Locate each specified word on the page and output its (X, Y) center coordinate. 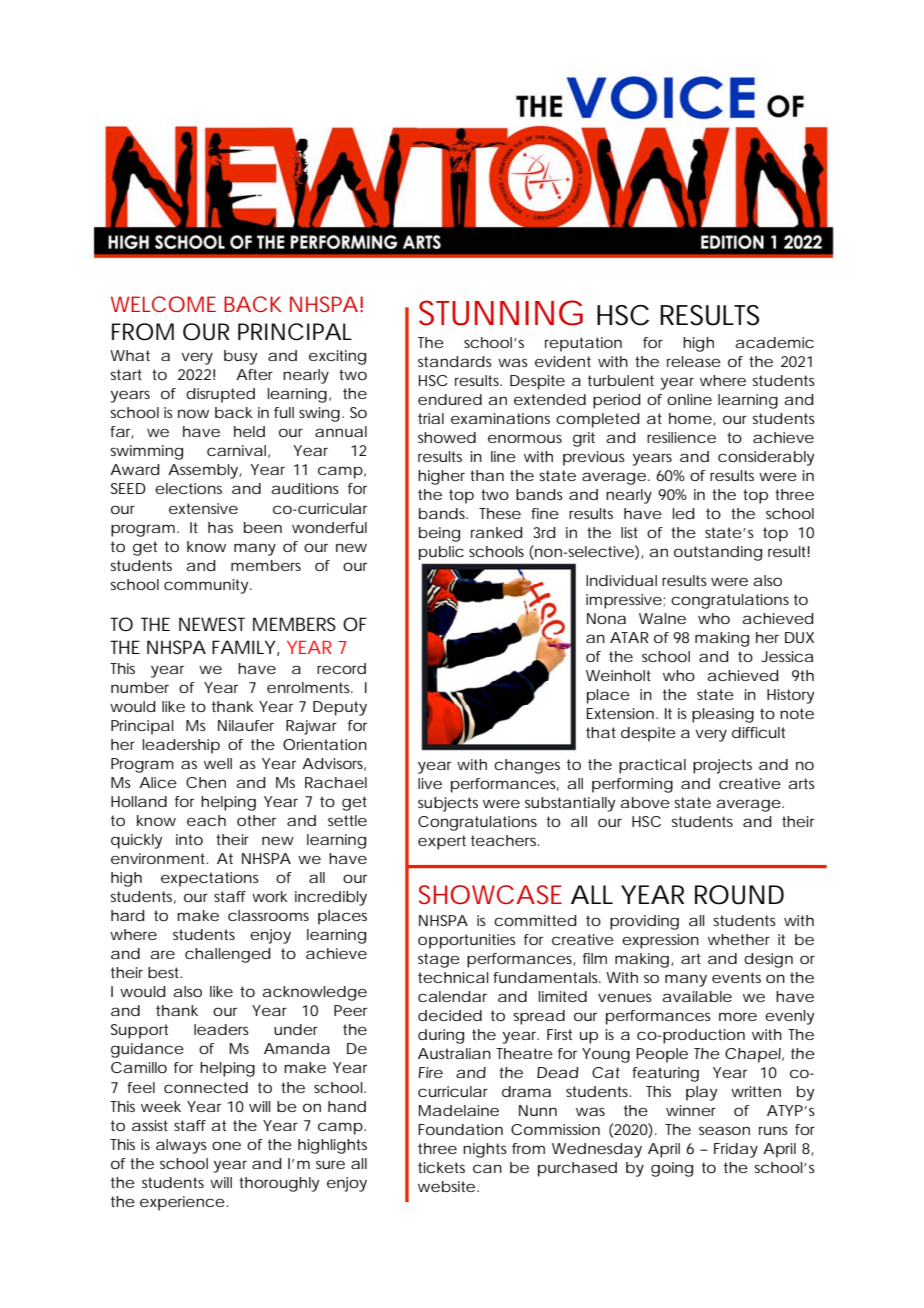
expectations (210, 879)
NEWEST (212, 624)
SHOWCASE (490, 895)
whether (739, 939)
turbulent (621, 380)
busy (240, 357)
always (181, 1146)
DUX (799, 637)
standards (455, 361)
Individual (621, 580)
